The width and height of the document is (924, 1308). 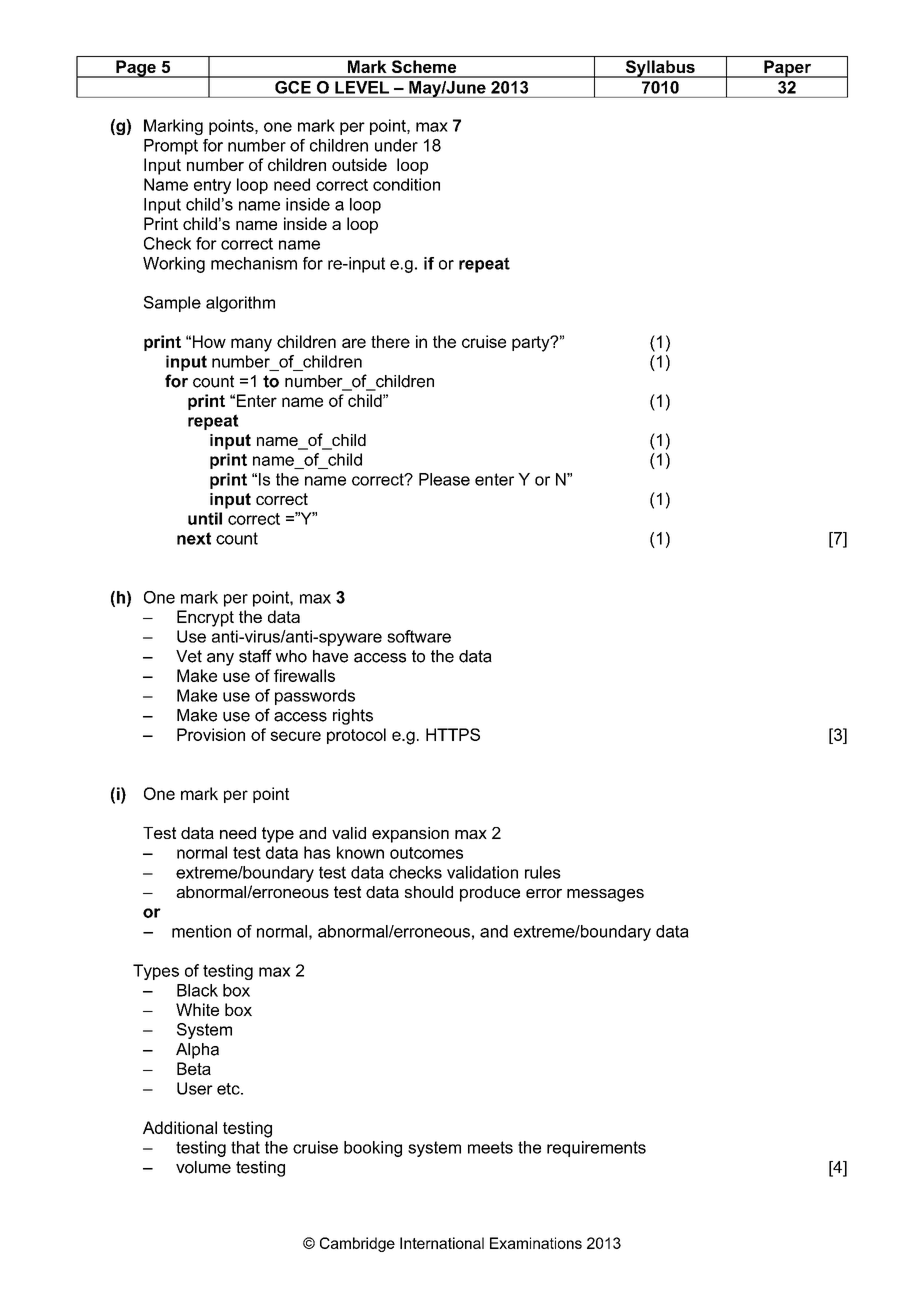 I want to click on requirements, so click(x=596, y=1149).
